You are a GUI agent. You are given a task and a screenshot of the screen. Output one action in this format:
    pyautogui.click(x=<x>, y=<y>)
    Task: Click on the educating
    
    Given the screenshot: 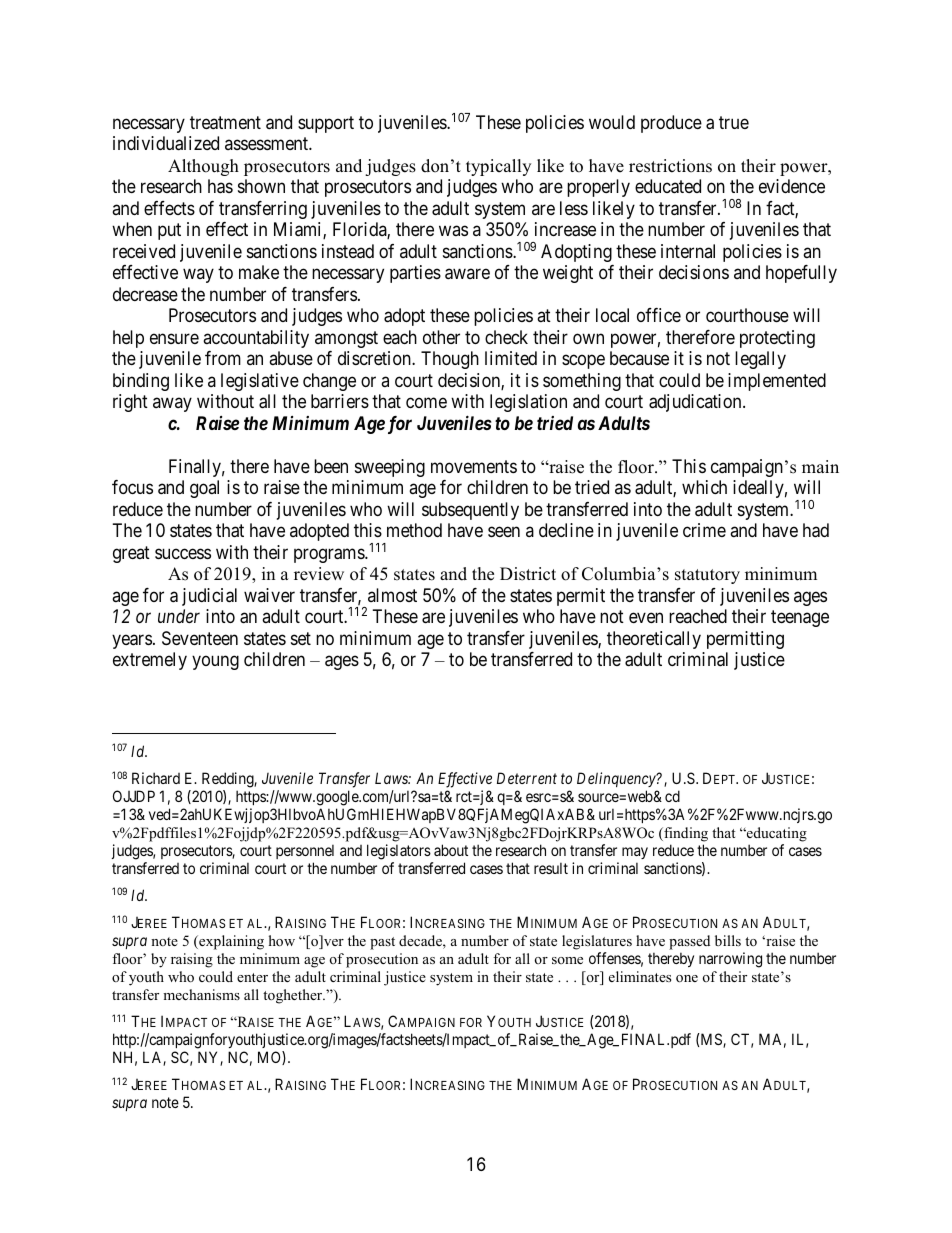 What is the action you would take?
    pyautogui.click(x=776, y=834)
